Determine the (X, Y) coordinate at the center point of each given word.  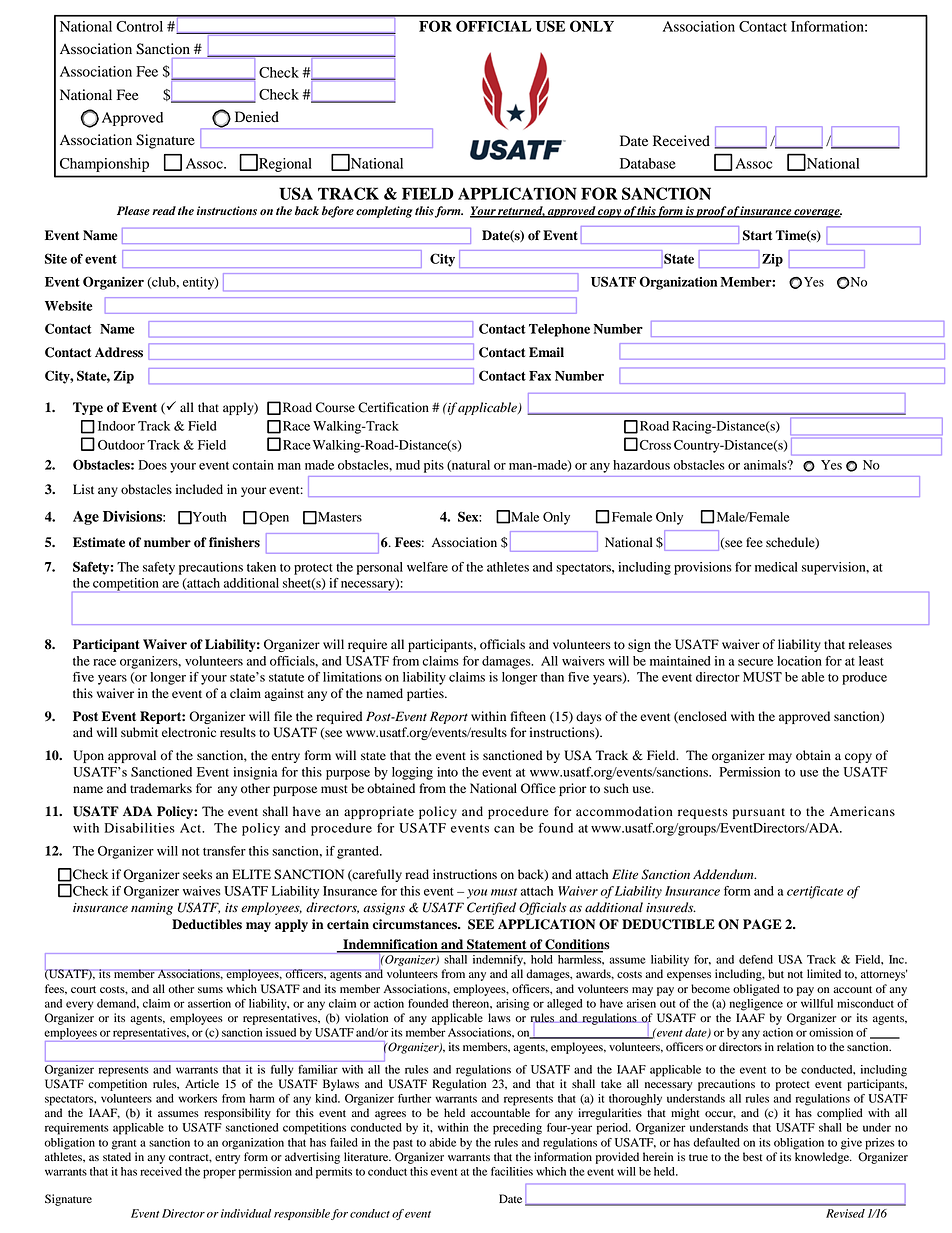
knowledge (823, 1158)
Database (648, 163)
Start (757, 235)
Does (153, 465)
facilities (512, 1171)
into (447, 772)
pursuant (759, 813)
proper (219, 1174)
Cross (655, 445)
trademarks (161, 788)
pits (434, 466)
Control (139, 26)
